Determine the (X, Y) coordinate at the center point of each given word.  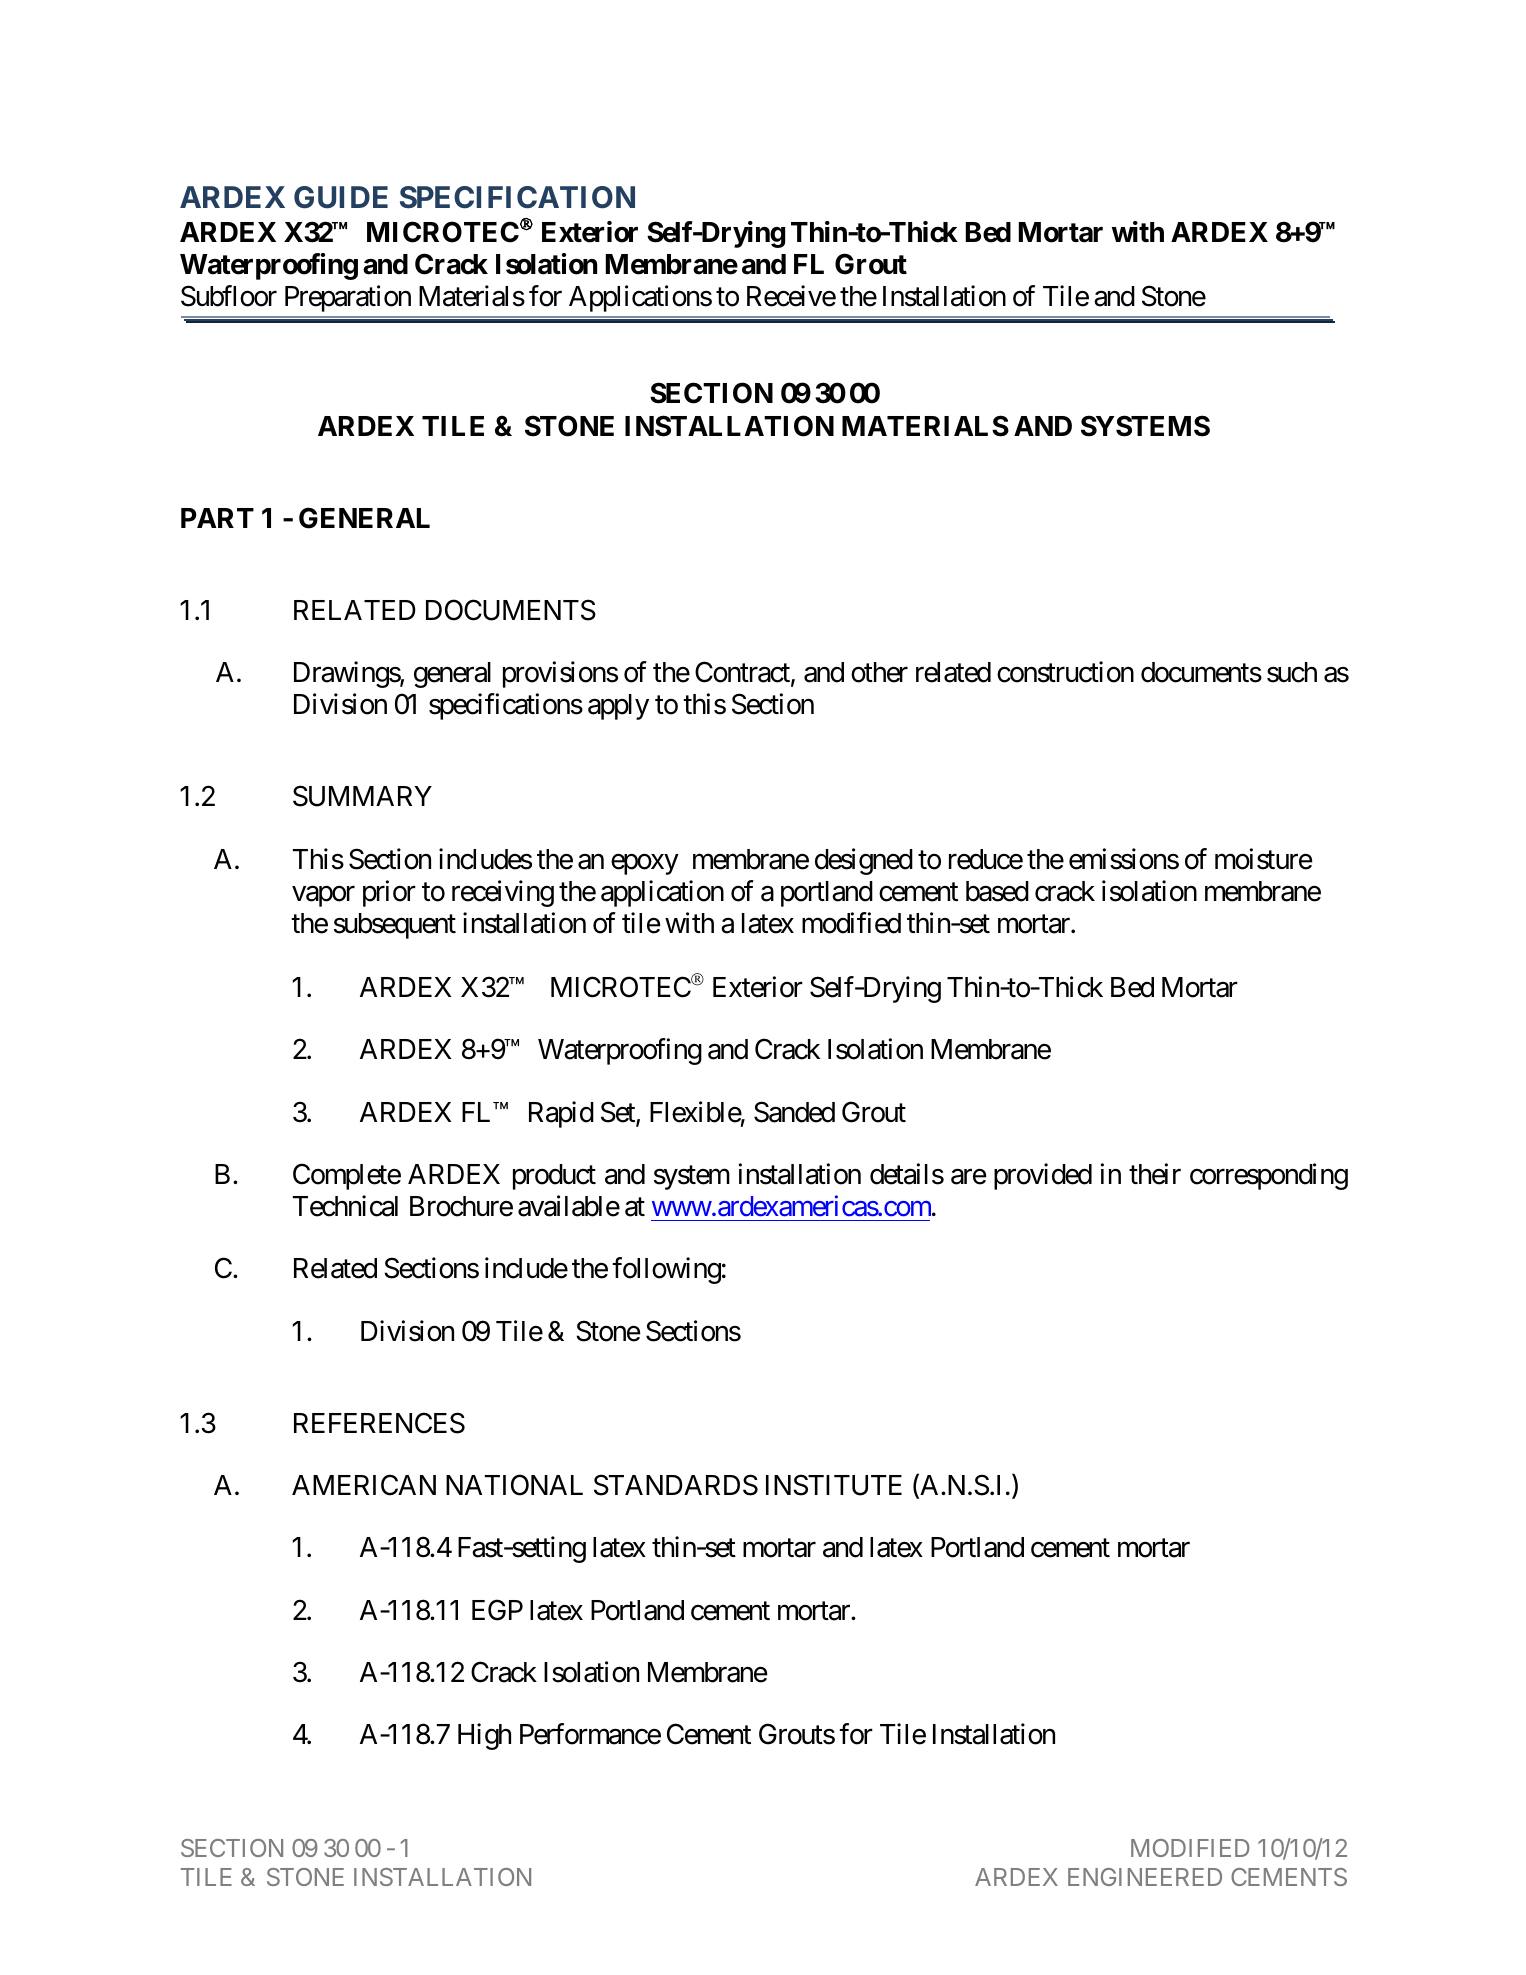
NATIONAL (514, 1485)
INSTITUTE (834, 1485)
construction (1065, 672)
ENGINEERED (1145, 1877)
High (484, 1736)
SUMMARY (362, 796)
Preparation (348, 298)
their (1155, 1174)
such (1292, 672)
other (879, 672)
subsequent (395, 926)
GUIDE (341, 197)
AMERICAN (364, 1485)
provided (1043, 1176)
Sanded (794, 1112)
